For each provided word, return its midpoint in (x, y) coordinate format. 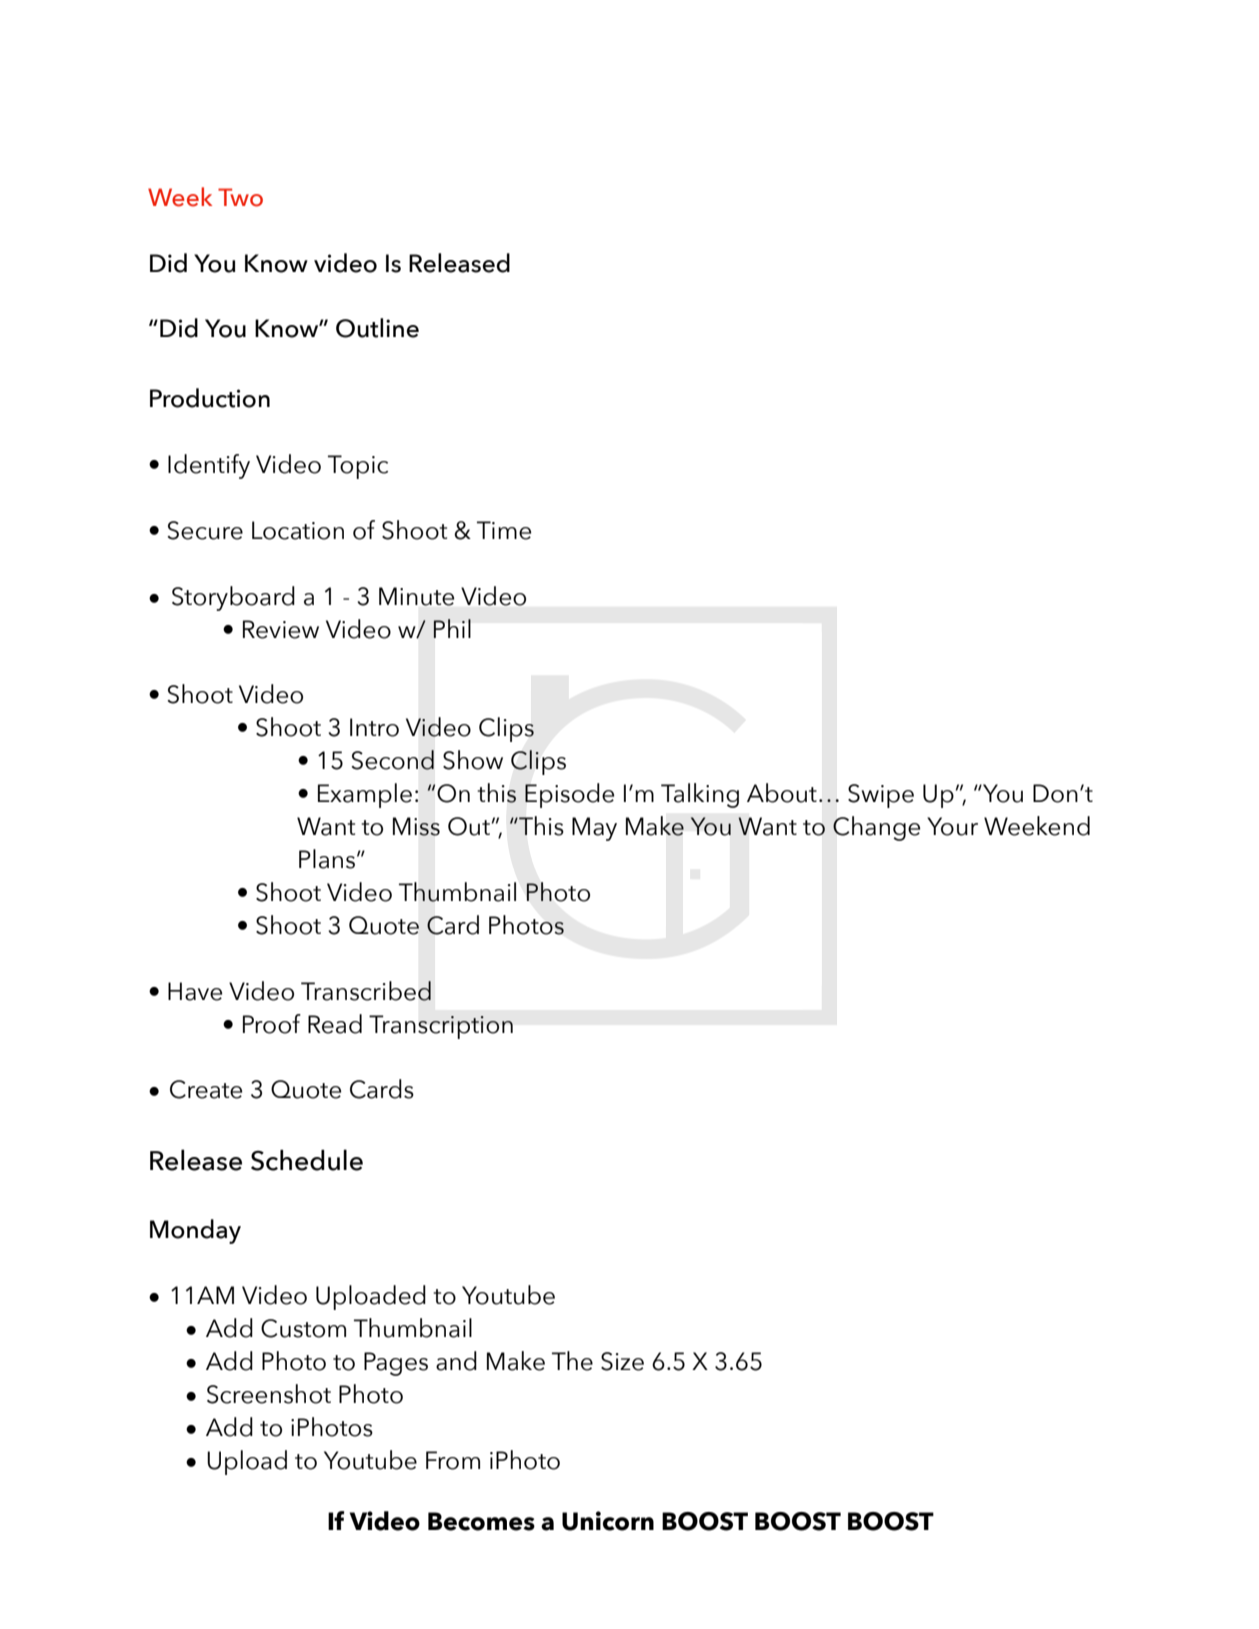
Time (504, 530)
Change (876, 828)
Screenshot (269, 1394)
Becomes (481, 1521)
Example (365, 795)
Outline (377, 328)
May (594, 829)
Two (240, 197)
